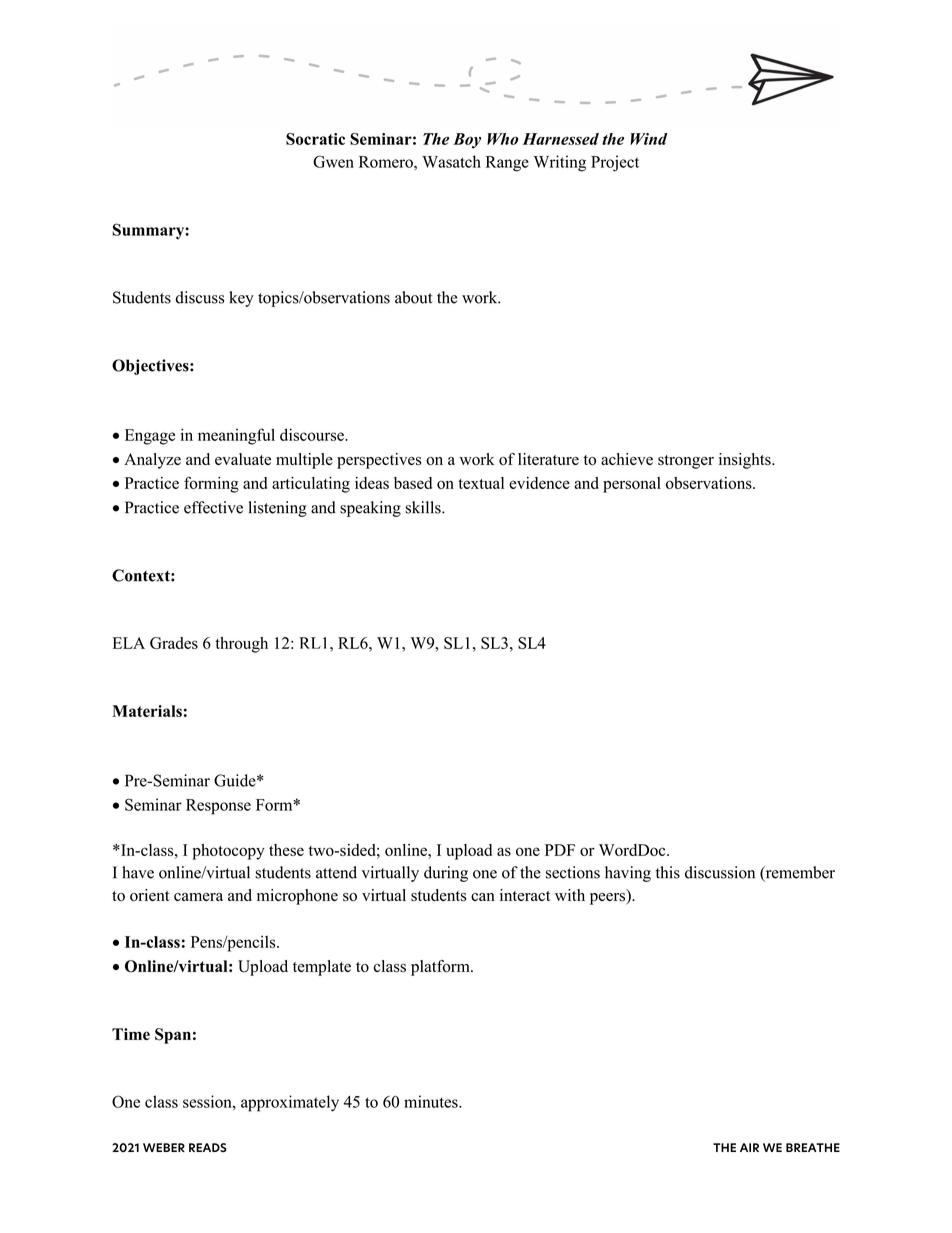 This page has height=1233, width=952. I want to click on through, so click(241, 645).
